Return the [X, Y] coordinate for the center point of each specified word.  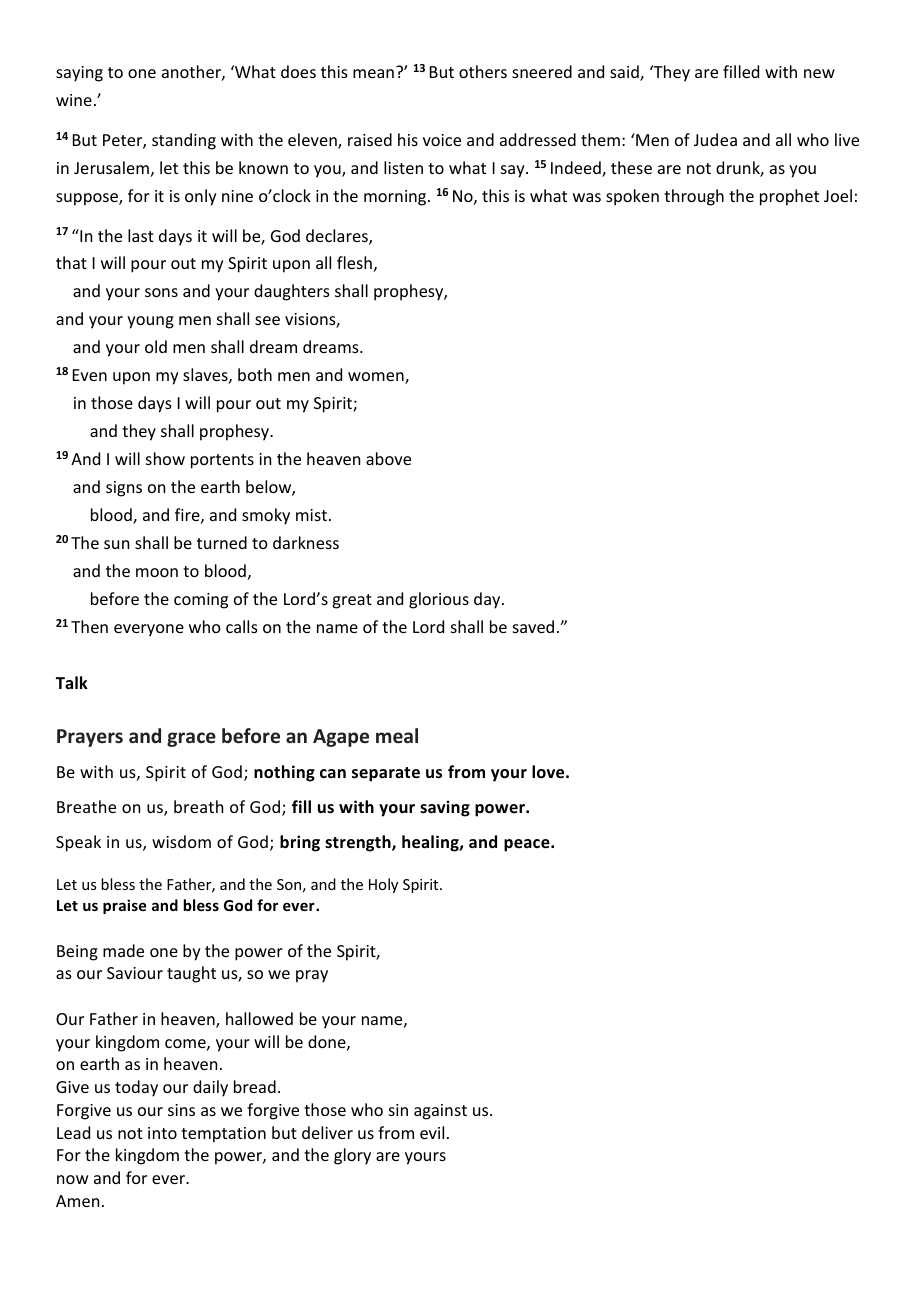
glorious [439, 600]
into [162, 1133]
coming [201, 601]
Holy [383, 885]
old [156, 346]
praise [124, 906]
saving [445, 808]
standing [184, 141]
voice [442, 140]
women [377, 378]
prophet [789, 197]
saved [533, 626]
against [440, 1112]
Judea [715, 139]
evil [432, 1132]
